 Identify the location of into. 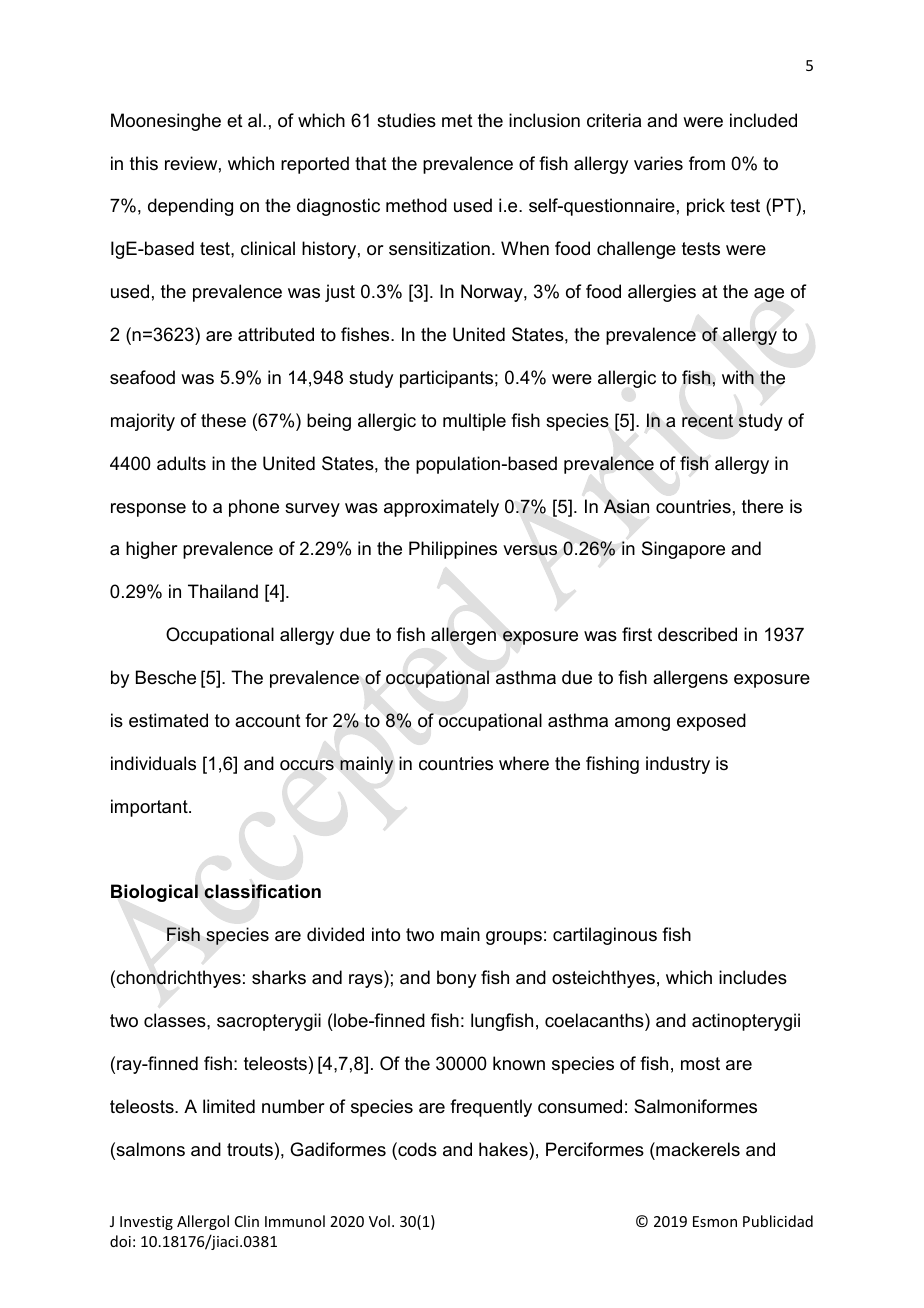
(386, 934).
